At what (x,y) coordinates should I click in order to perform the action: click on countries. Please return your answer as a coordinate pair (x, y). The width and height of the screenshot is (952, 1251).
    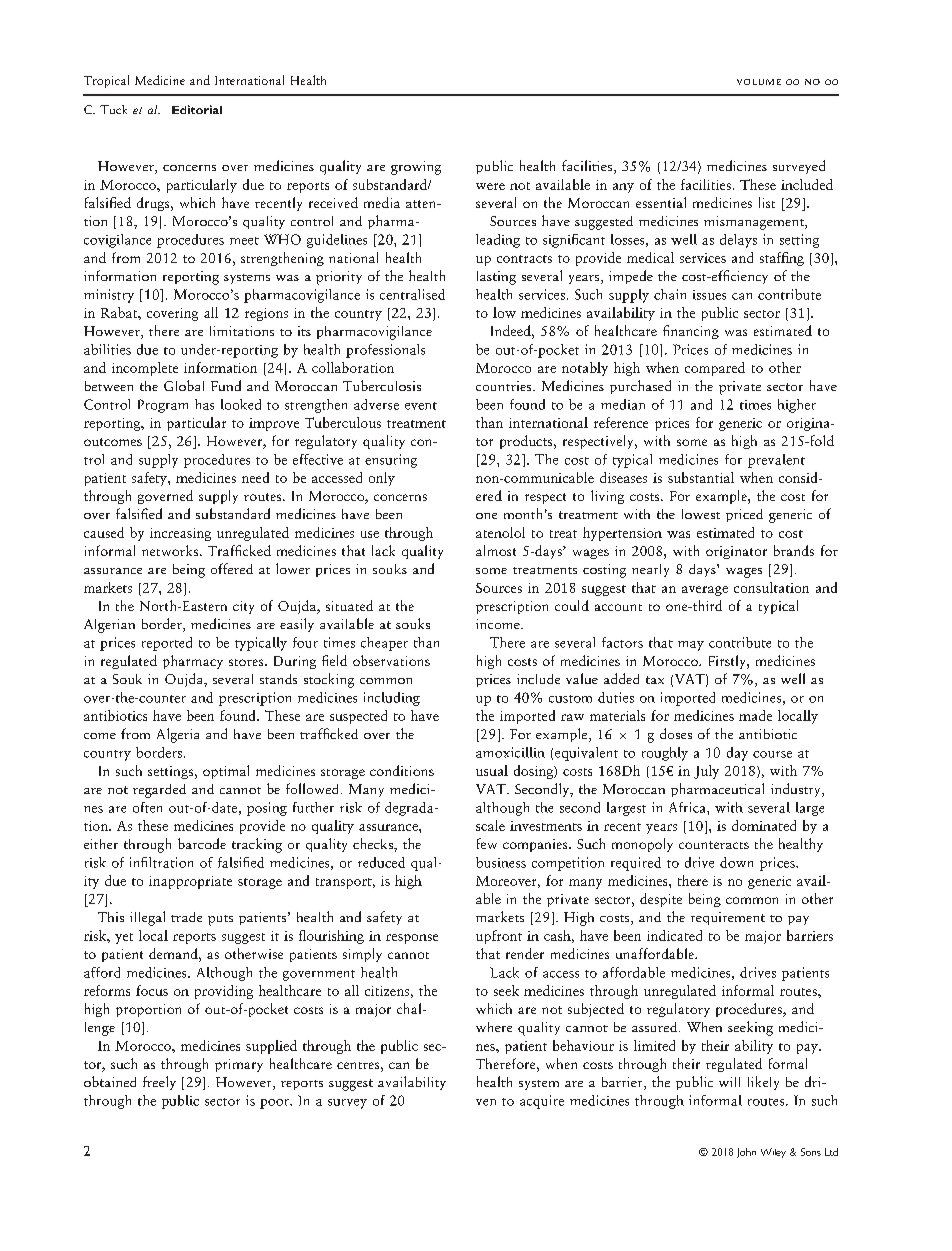
    Looking at the image, I should click on (505, 386).
